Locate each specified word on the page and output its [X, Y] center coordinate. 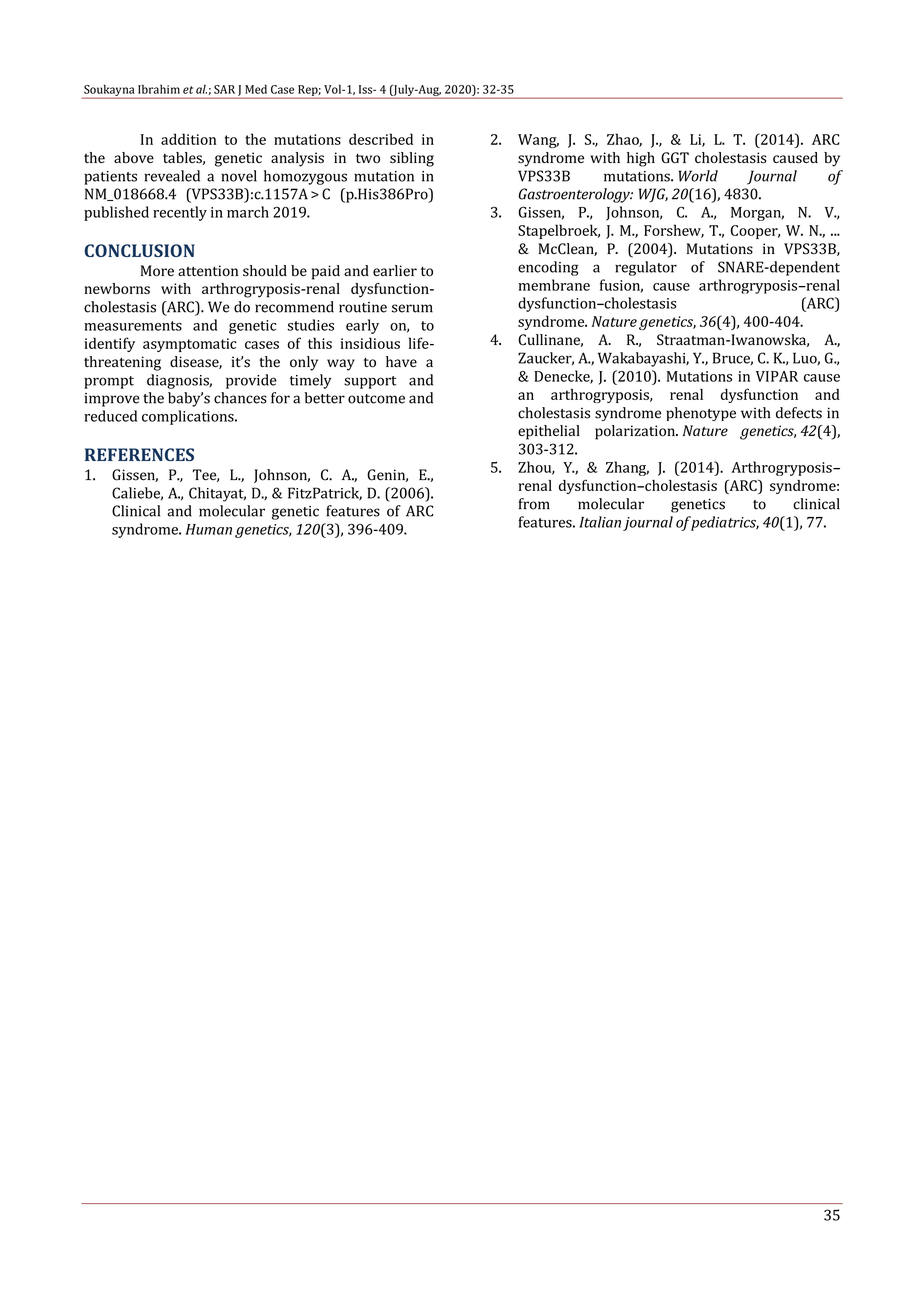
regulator [646, 268]
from [534, 504]
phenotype [701, 414]
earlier [395, 270]
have [401, 362]
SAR [224, 89]
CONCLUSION [140, 250]
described [381, 139]
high [641, 159]
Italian [600, 522]
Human [209, 529]
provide [251, 381]
